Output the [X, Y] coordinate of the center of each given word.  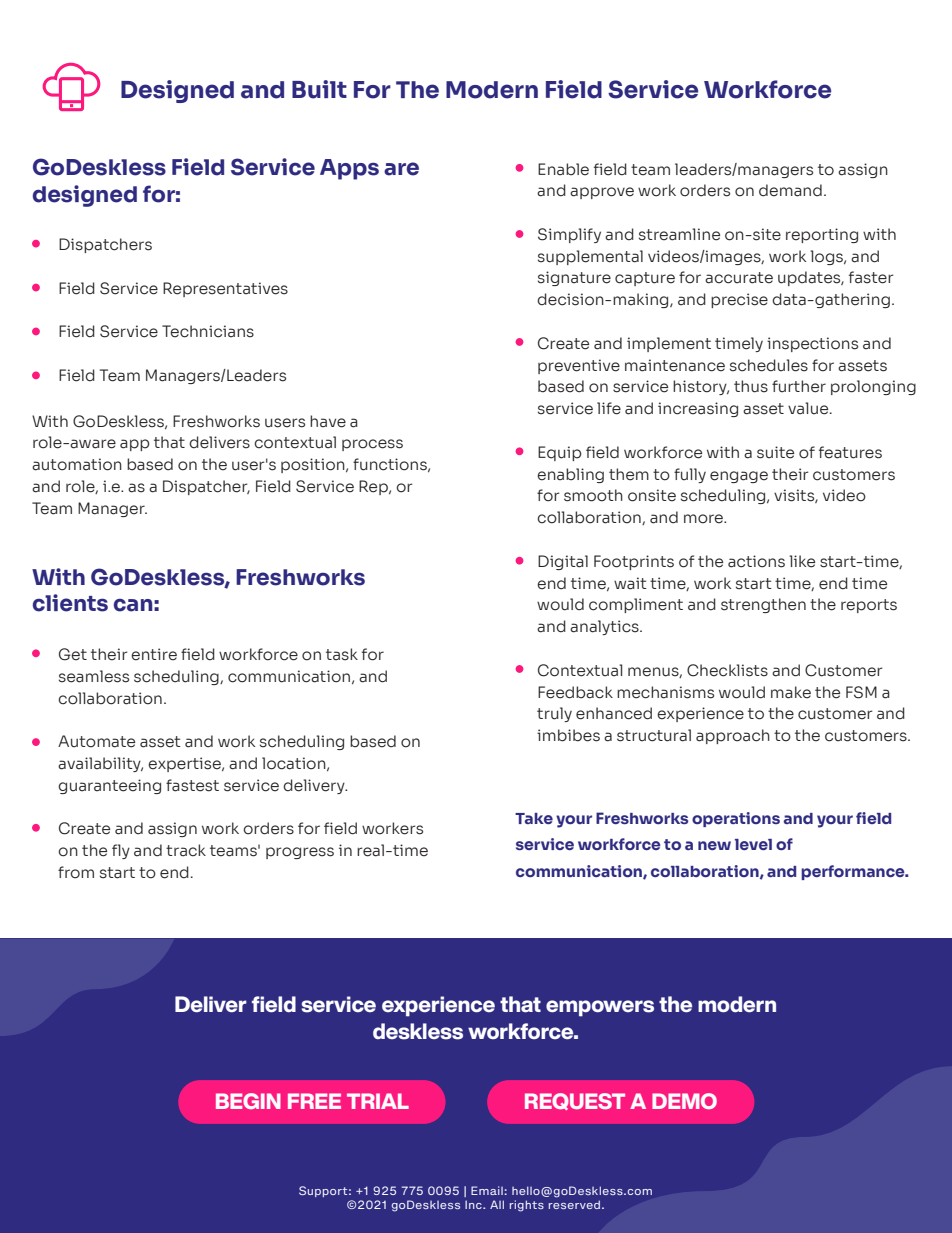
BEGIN [248, 1101]
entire [154, 654]
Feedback [575, 692]
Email [487, 1190]
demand [790, 190]
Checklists [727, 670]
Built [319, 89]
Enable [563, 169]
